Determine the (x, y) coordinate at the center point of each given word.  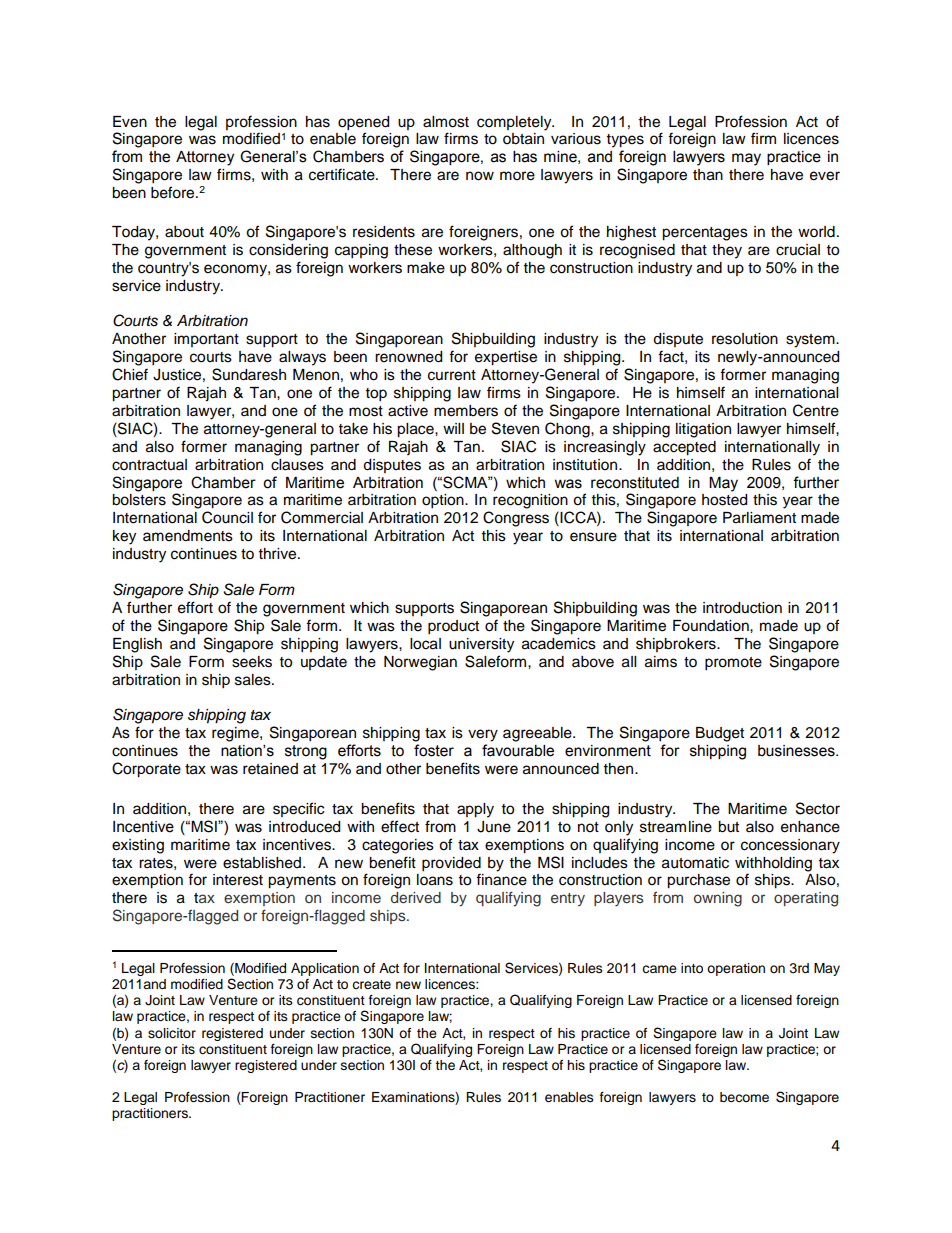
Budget (720, 734)
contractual (149, 465)
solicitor (172, 1033)
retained (270, 769)
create (371, 984)
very (483, 735)
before (174, 192)
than (708, 175)
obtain (523, 139)
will (453, 428)
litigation (703, 430)
